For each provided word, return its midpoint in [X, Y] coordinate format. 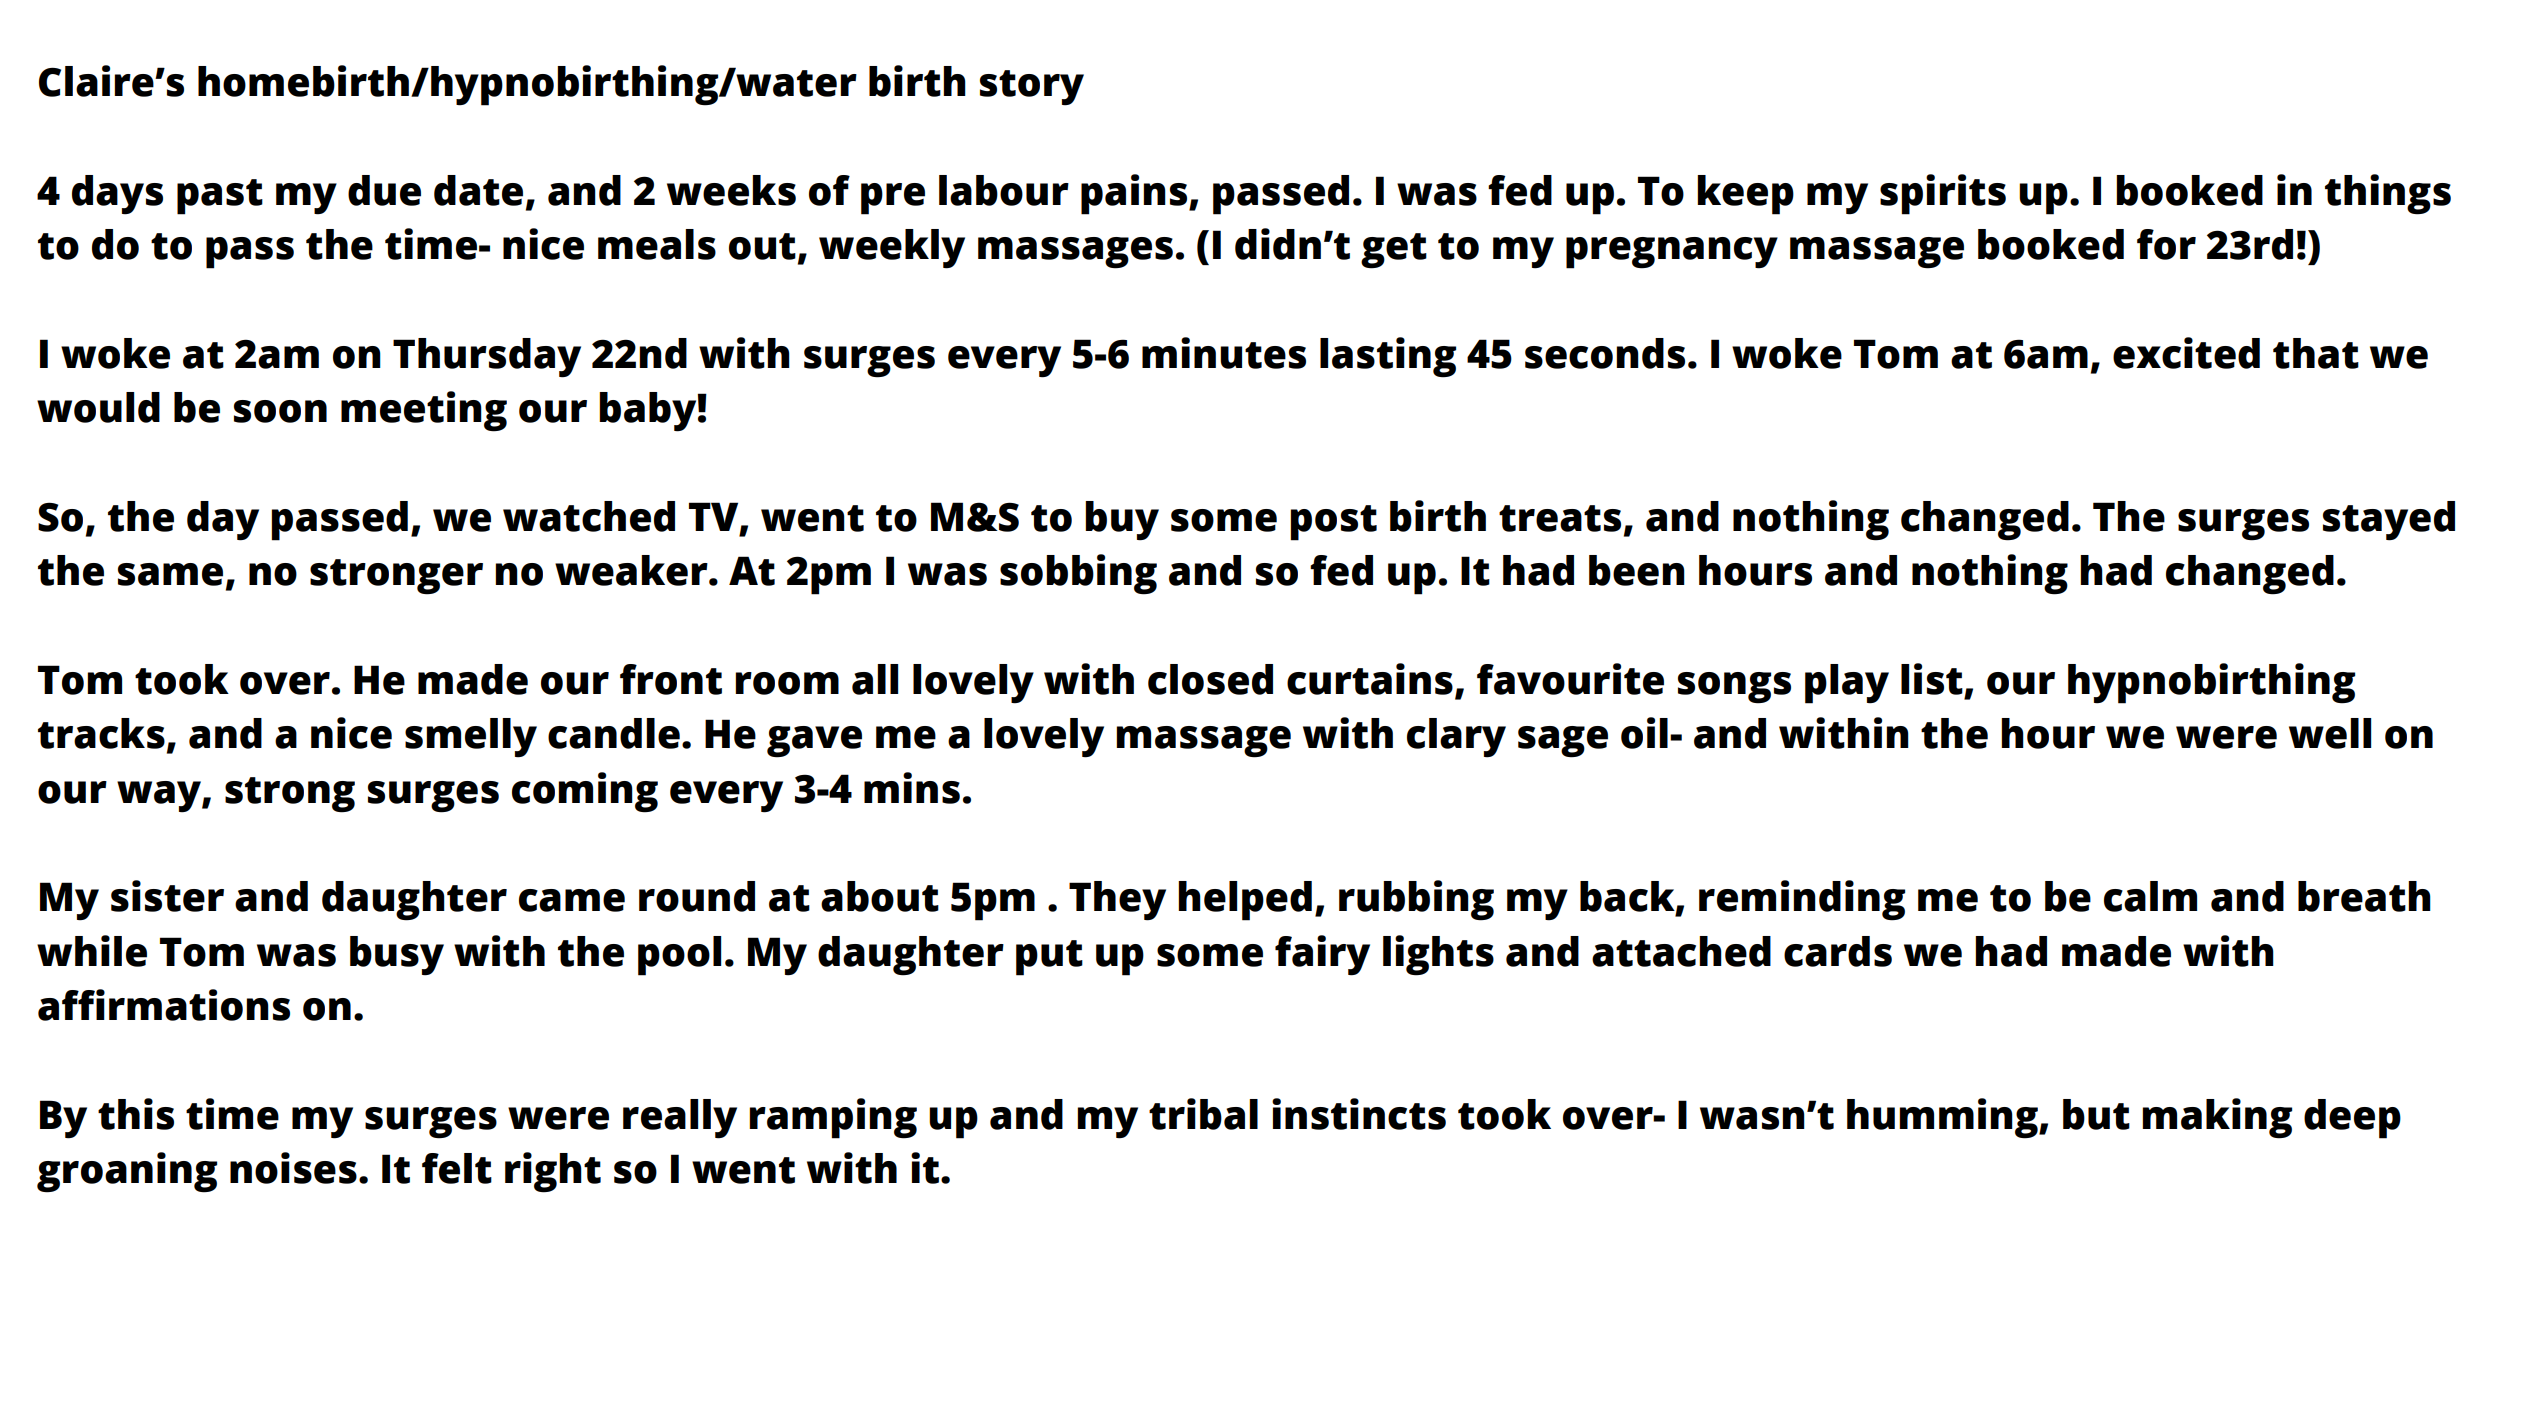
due [384, 190]
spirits [1943, 194]
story [1032, 88]
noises [293, 1168]
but [2096, 1114]
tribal [1203, 1114]
